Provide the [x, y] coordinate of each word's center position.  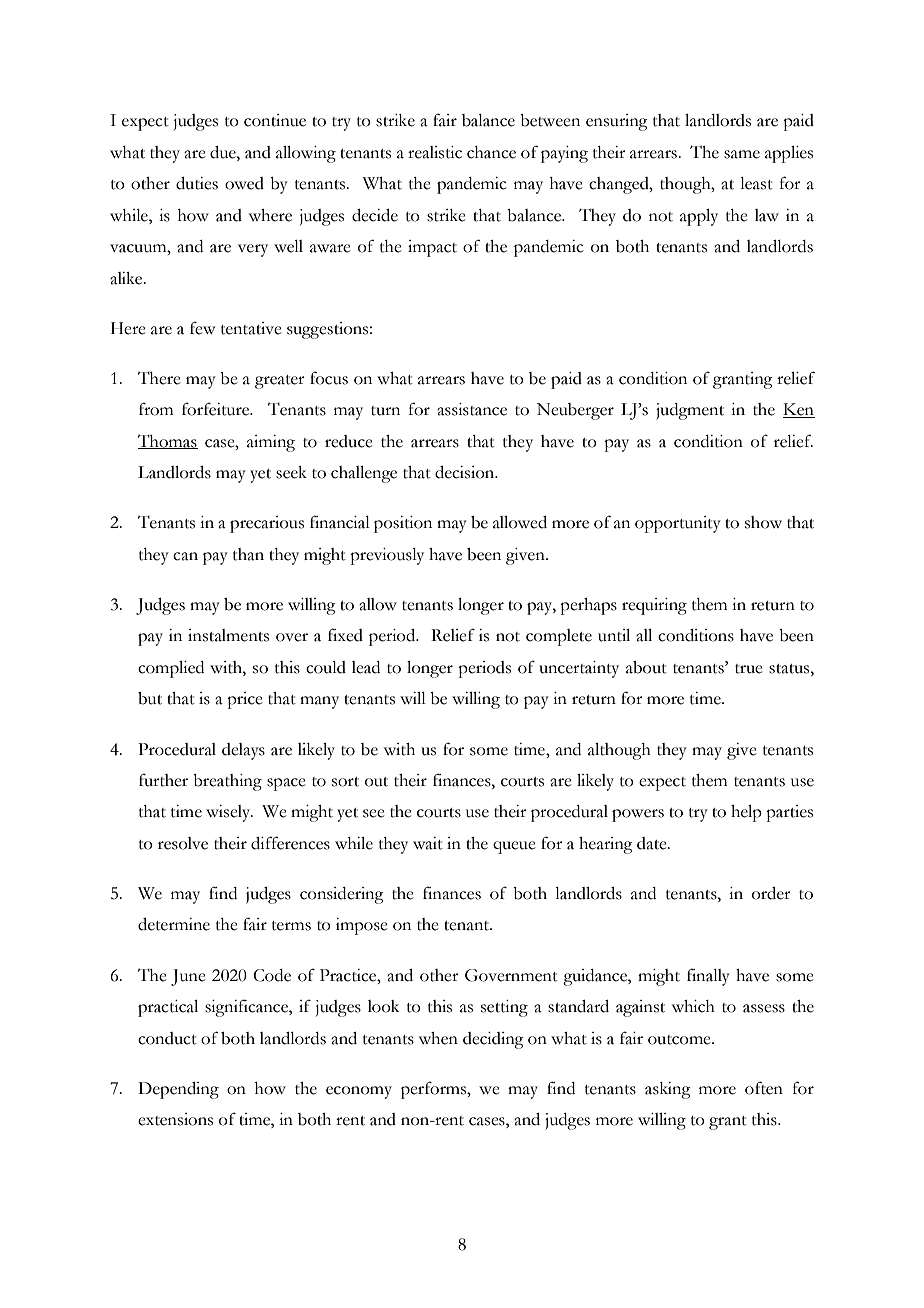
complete [559, 637]
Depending [178, 1090]
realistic [435, 152]
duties [197, 183]
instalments [228, 635]
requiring [654, 606]
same [742, 154]
